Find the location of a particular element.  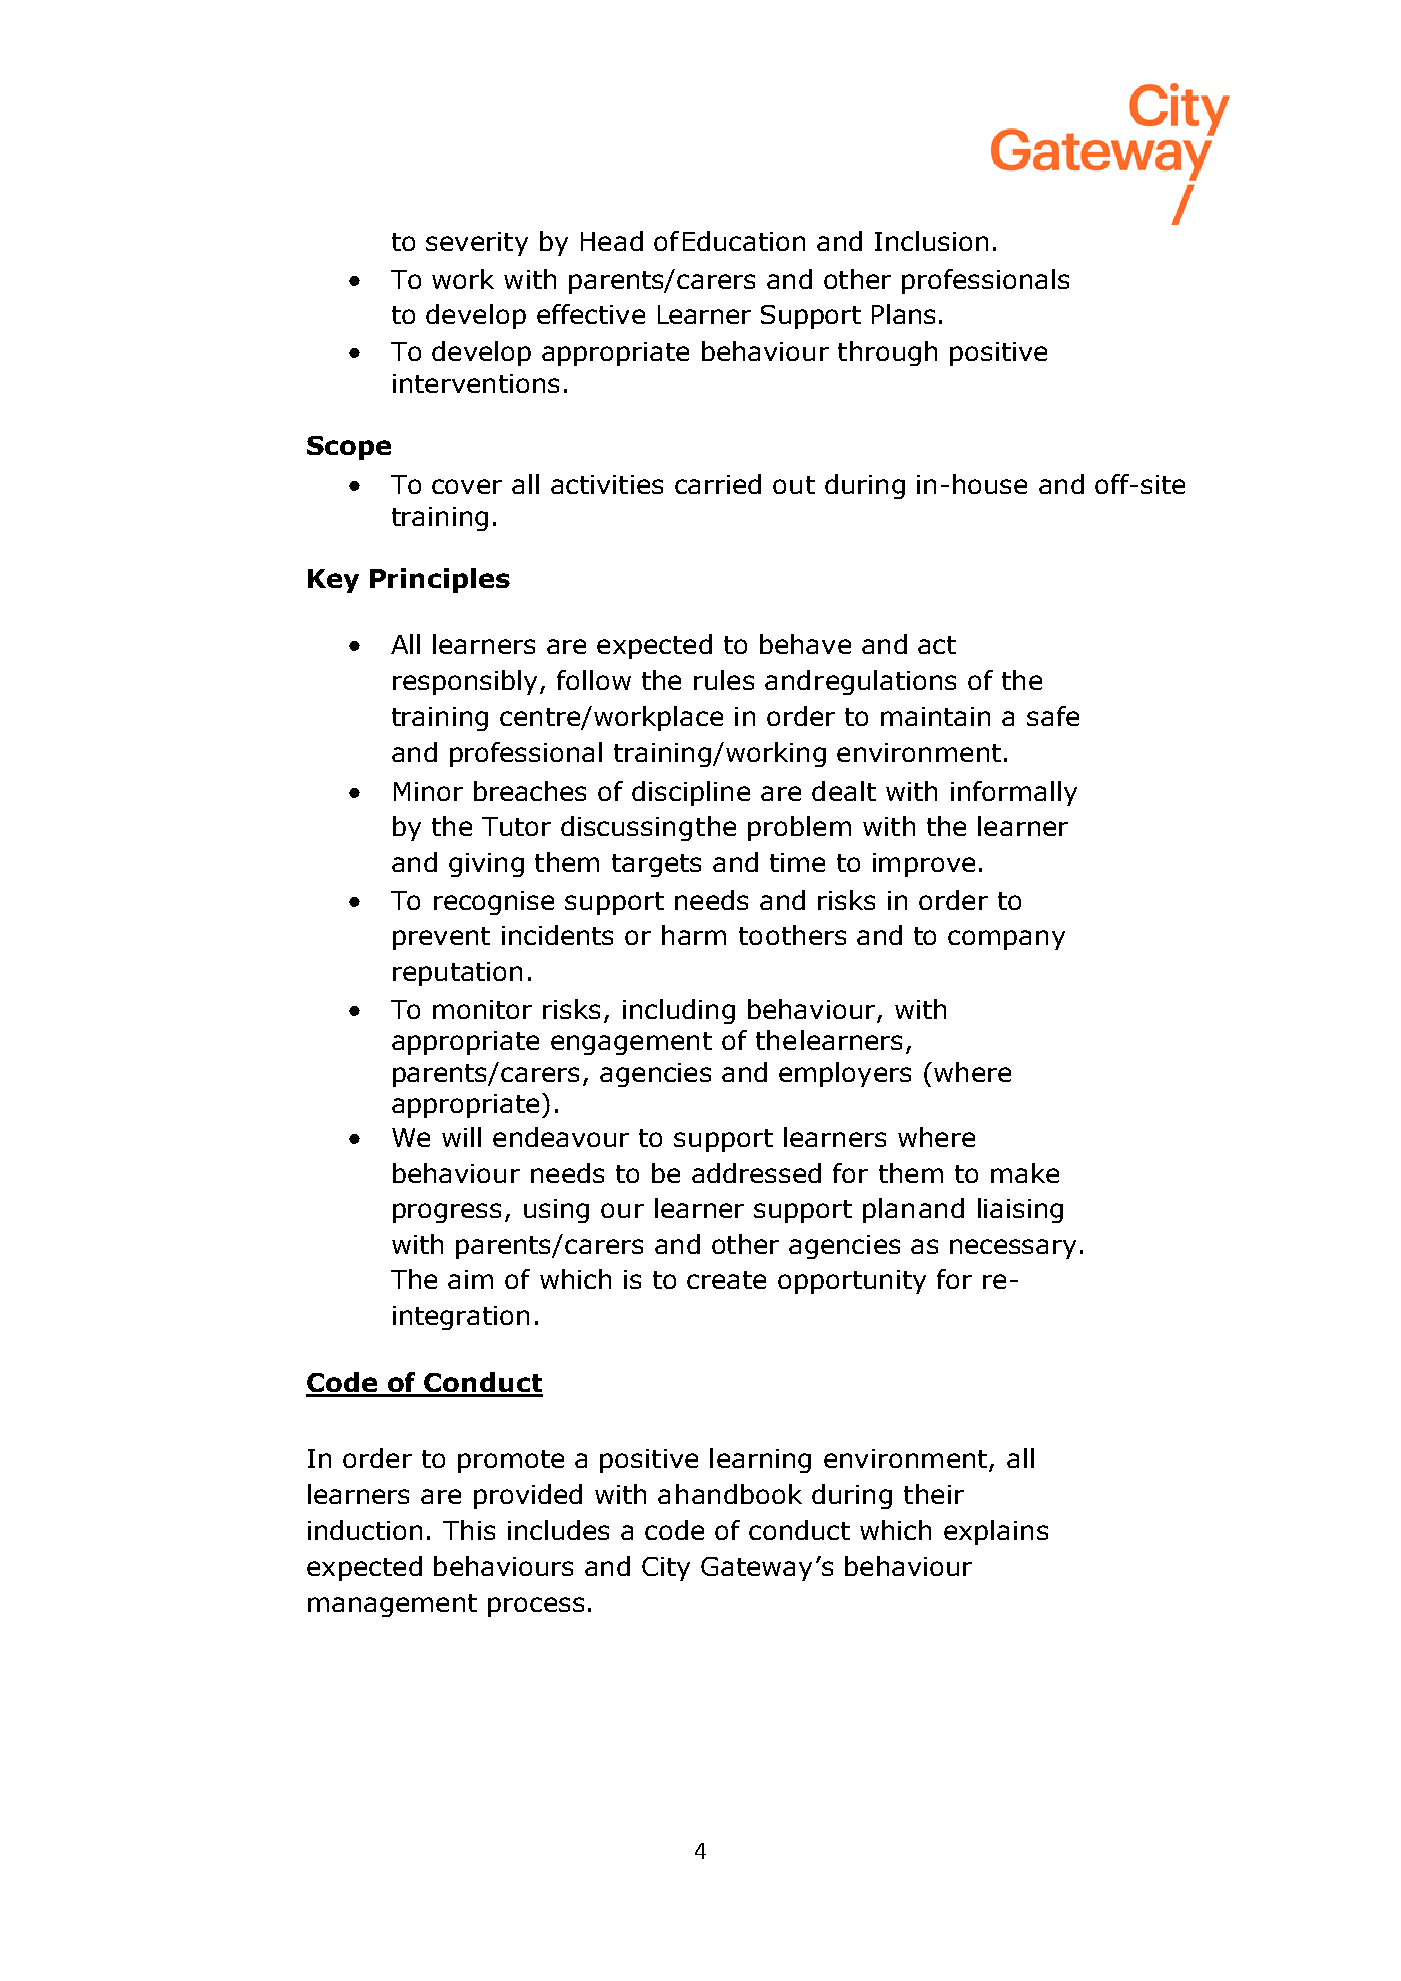

make is located at coordinates (1025, 1173).
